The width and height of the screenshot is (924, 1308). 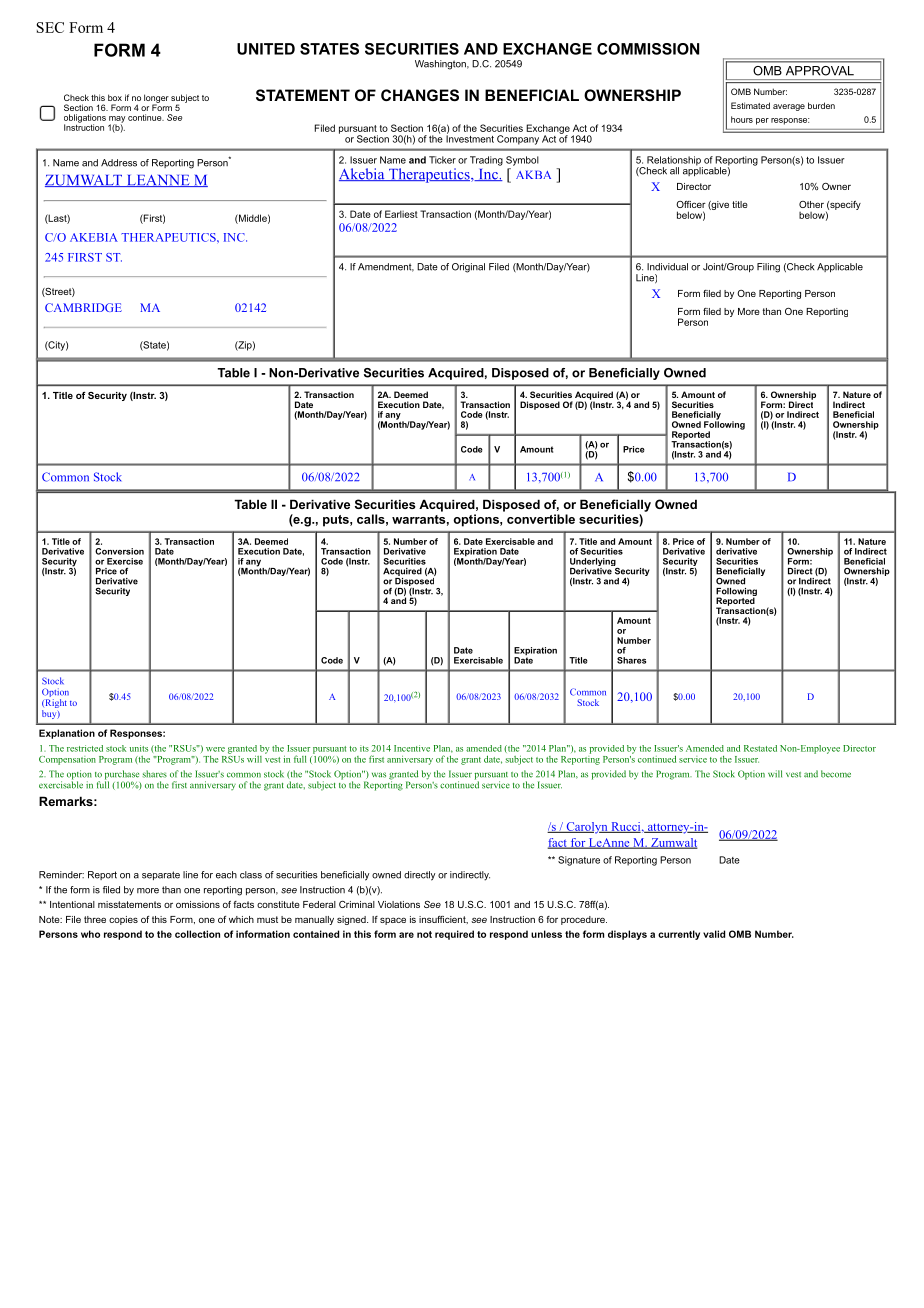 What do you see at coordinates (420, 95) in the screenshot?
I see `CHANGES` at bounding box center [420, 95].
